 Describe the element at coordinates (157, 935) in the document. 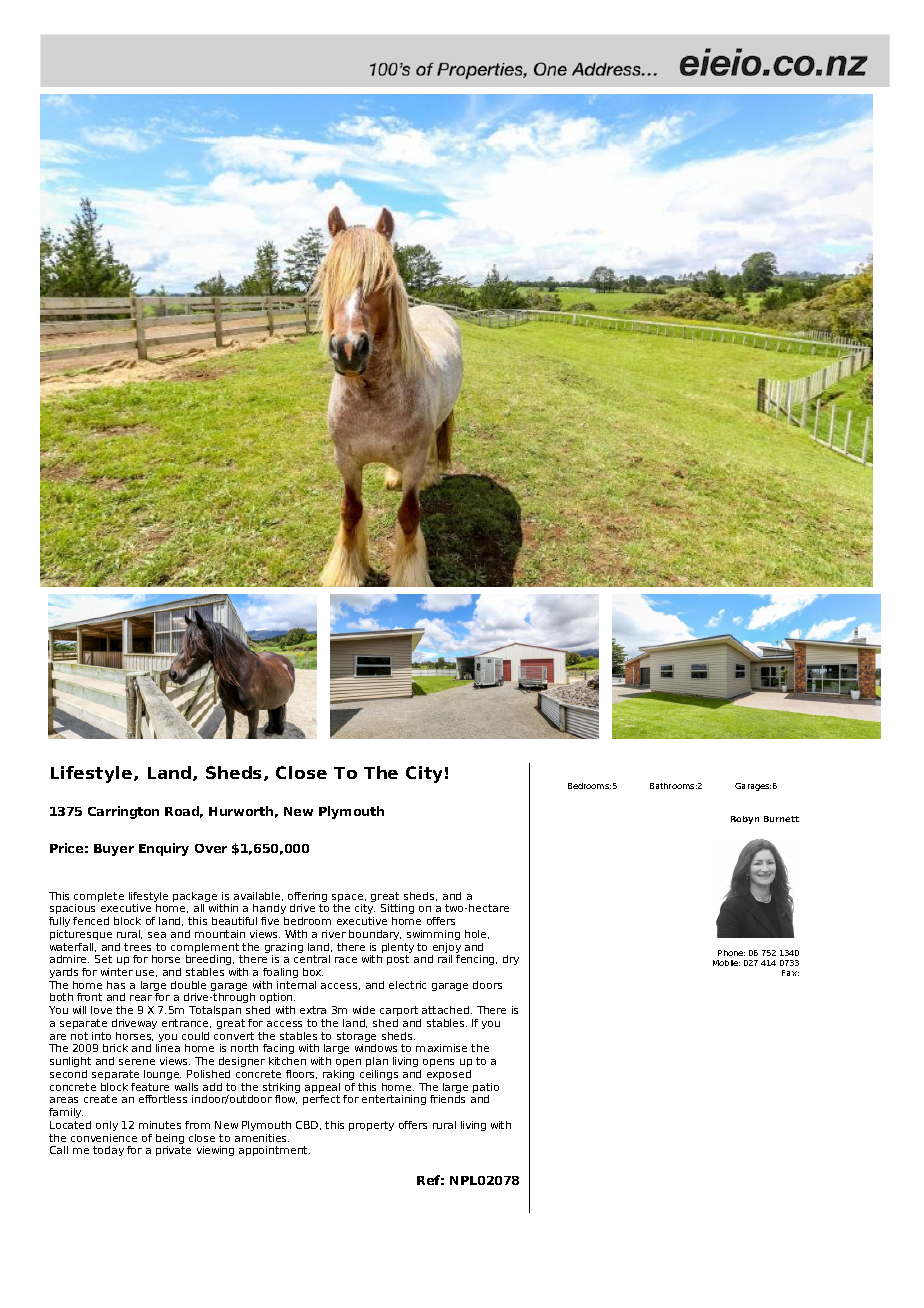

I see `sea` at that location.
